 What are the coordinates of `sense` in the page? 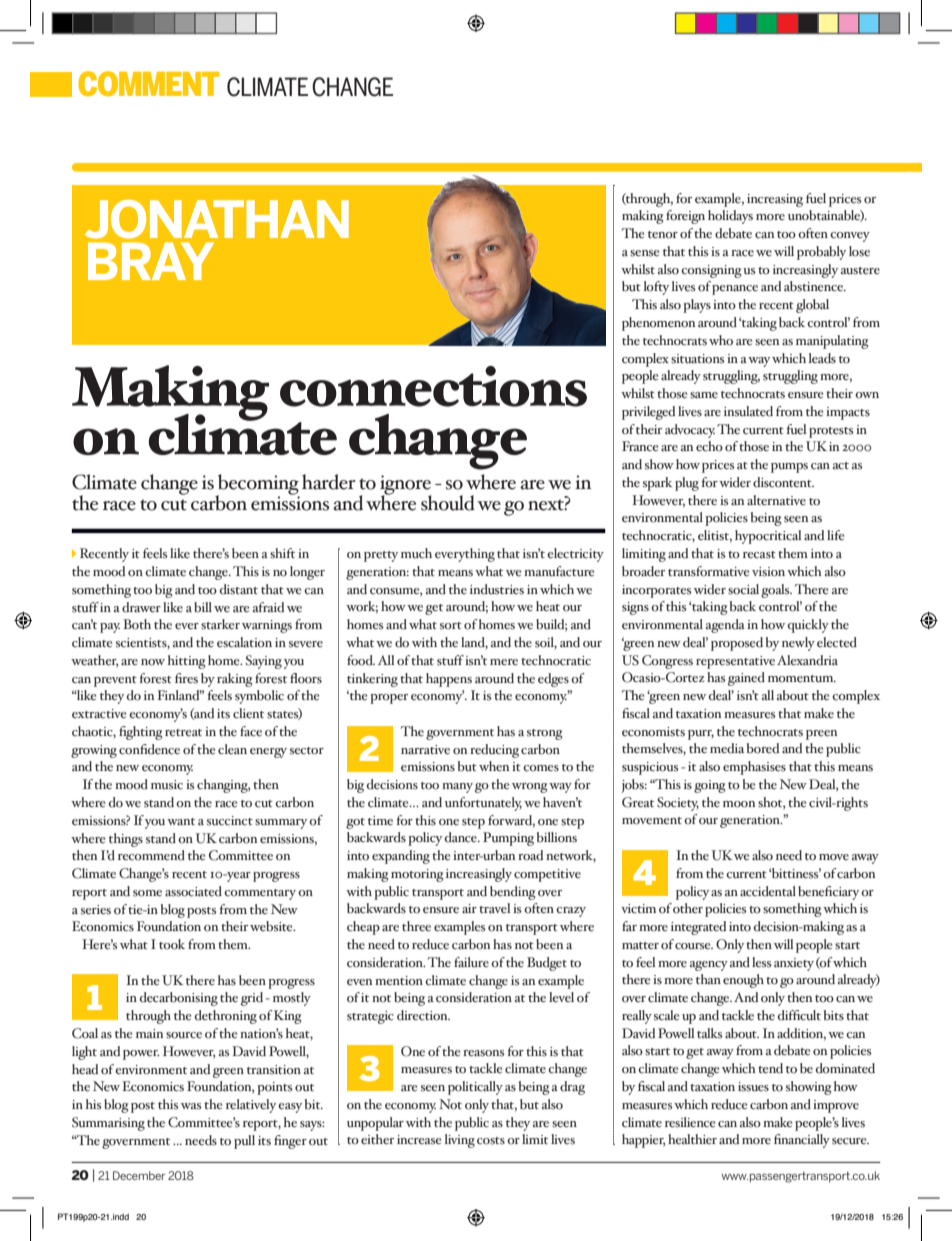 It's located at (645, 253).
